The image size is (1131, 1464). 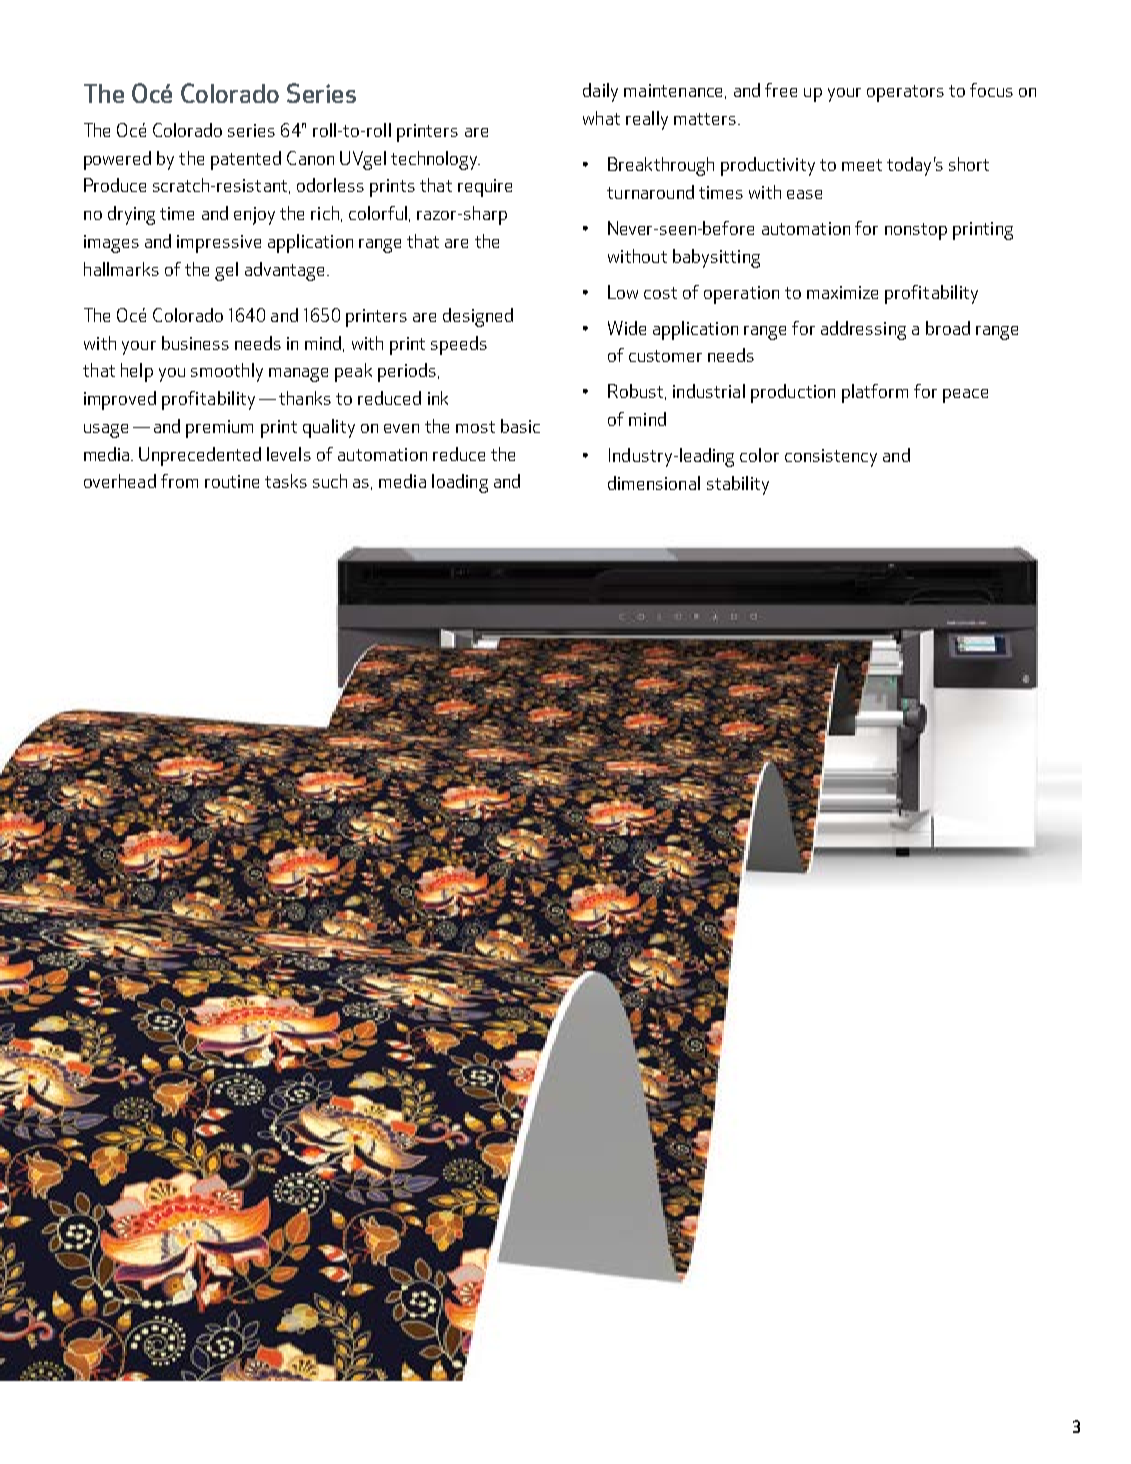 What do you see at coordinates (286, 271) in the screenshot?
I see `advantage` at bounding box center [286, 271].
